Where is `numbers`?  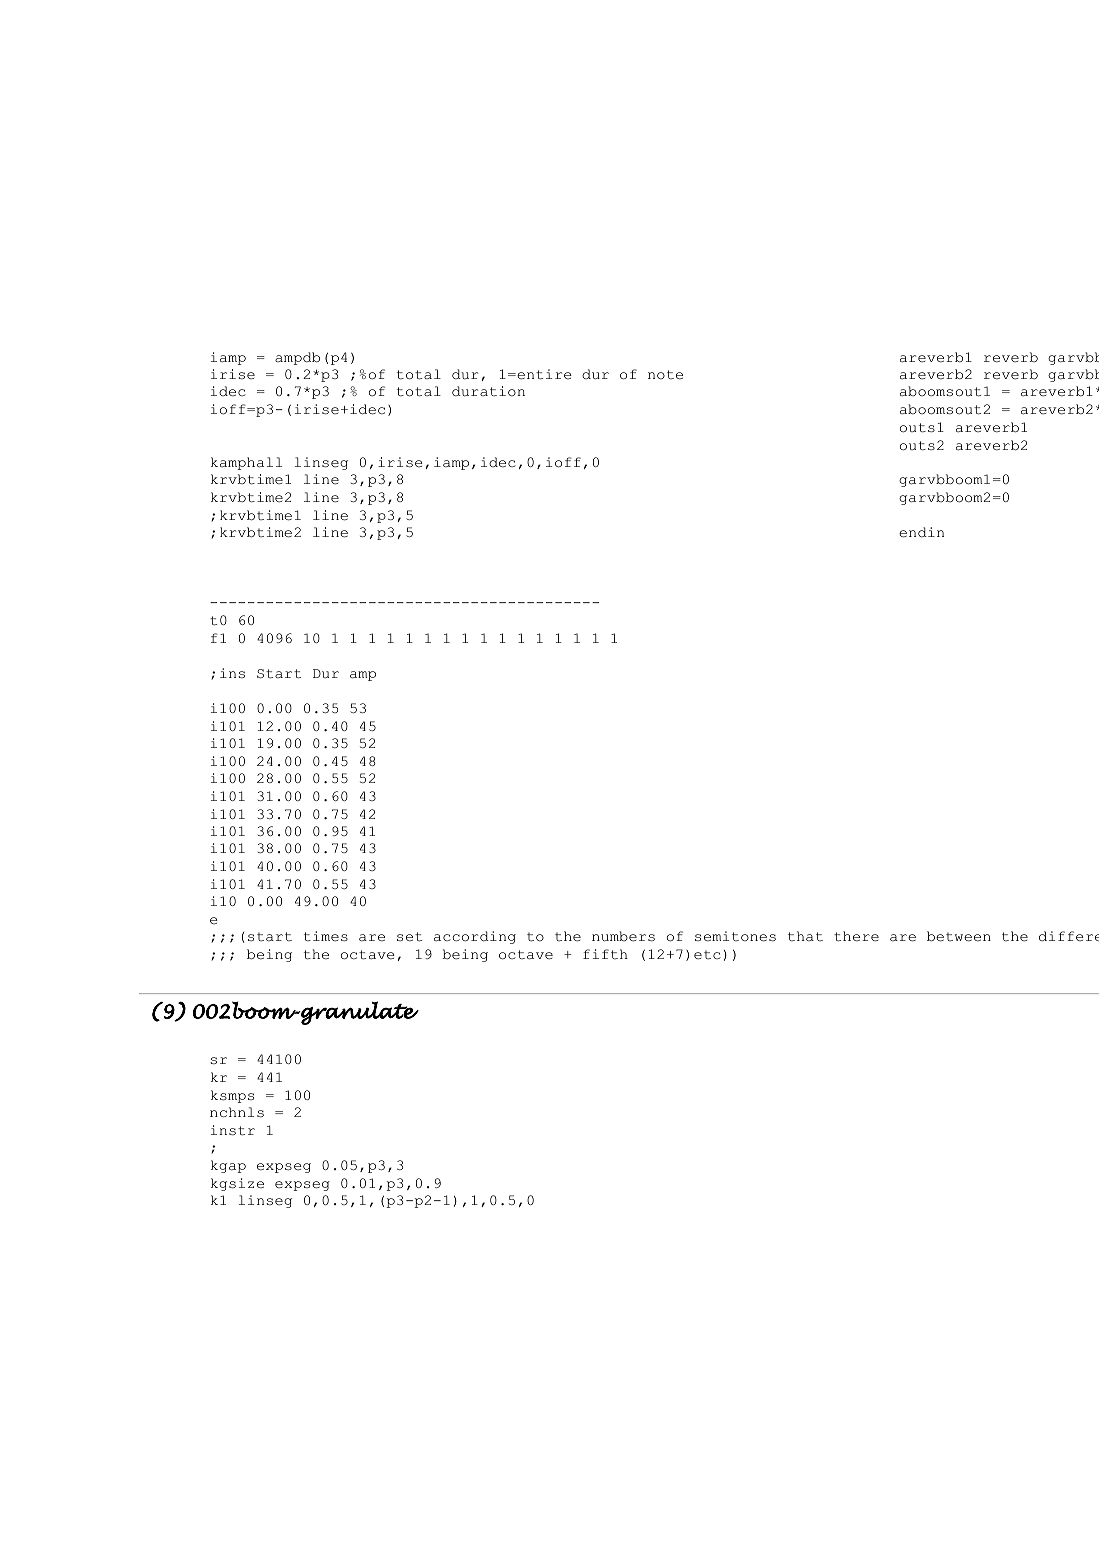
numbers is located at coordinates (623, 936).
